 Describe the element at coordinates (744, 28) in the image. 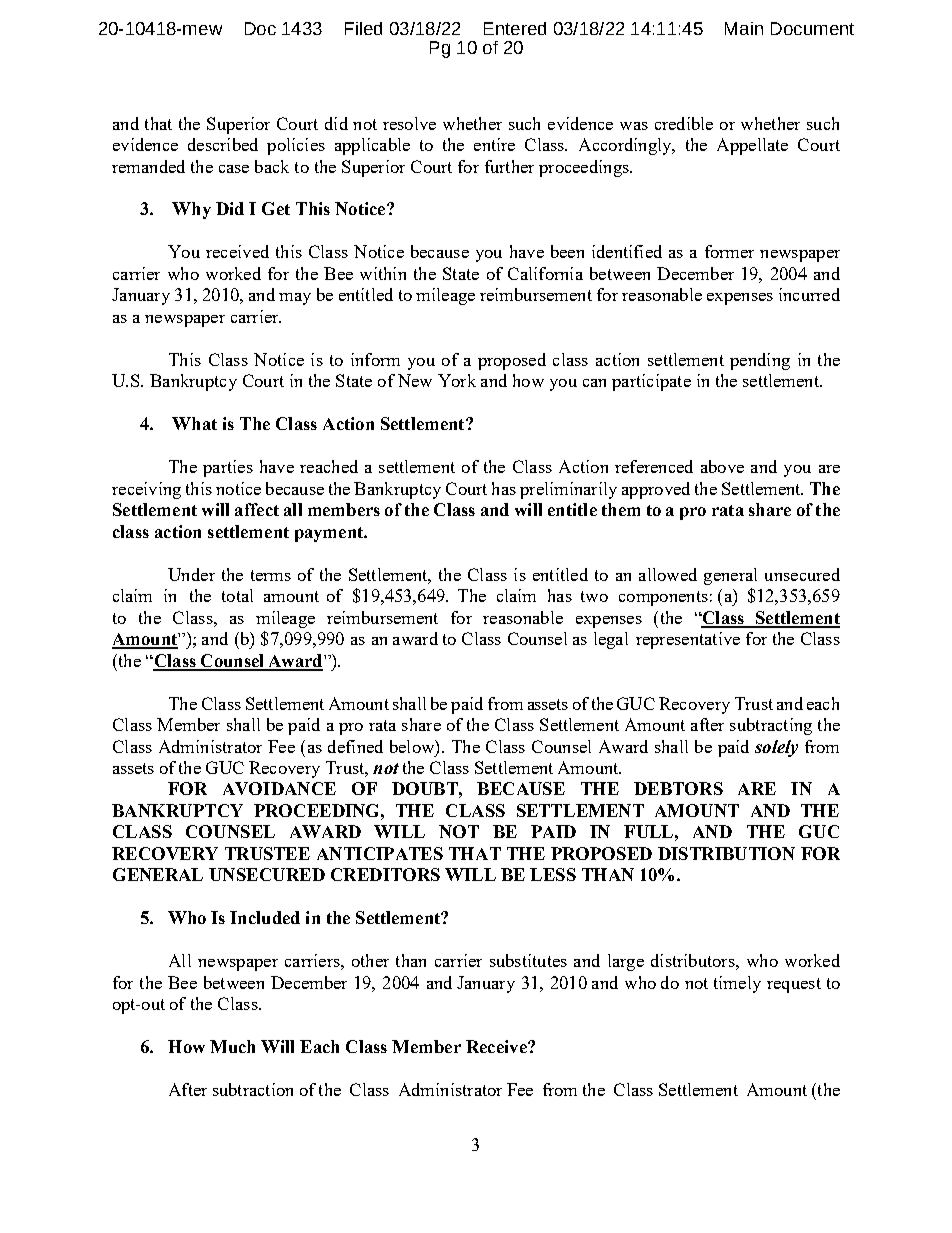

I see `Main` at that location.
